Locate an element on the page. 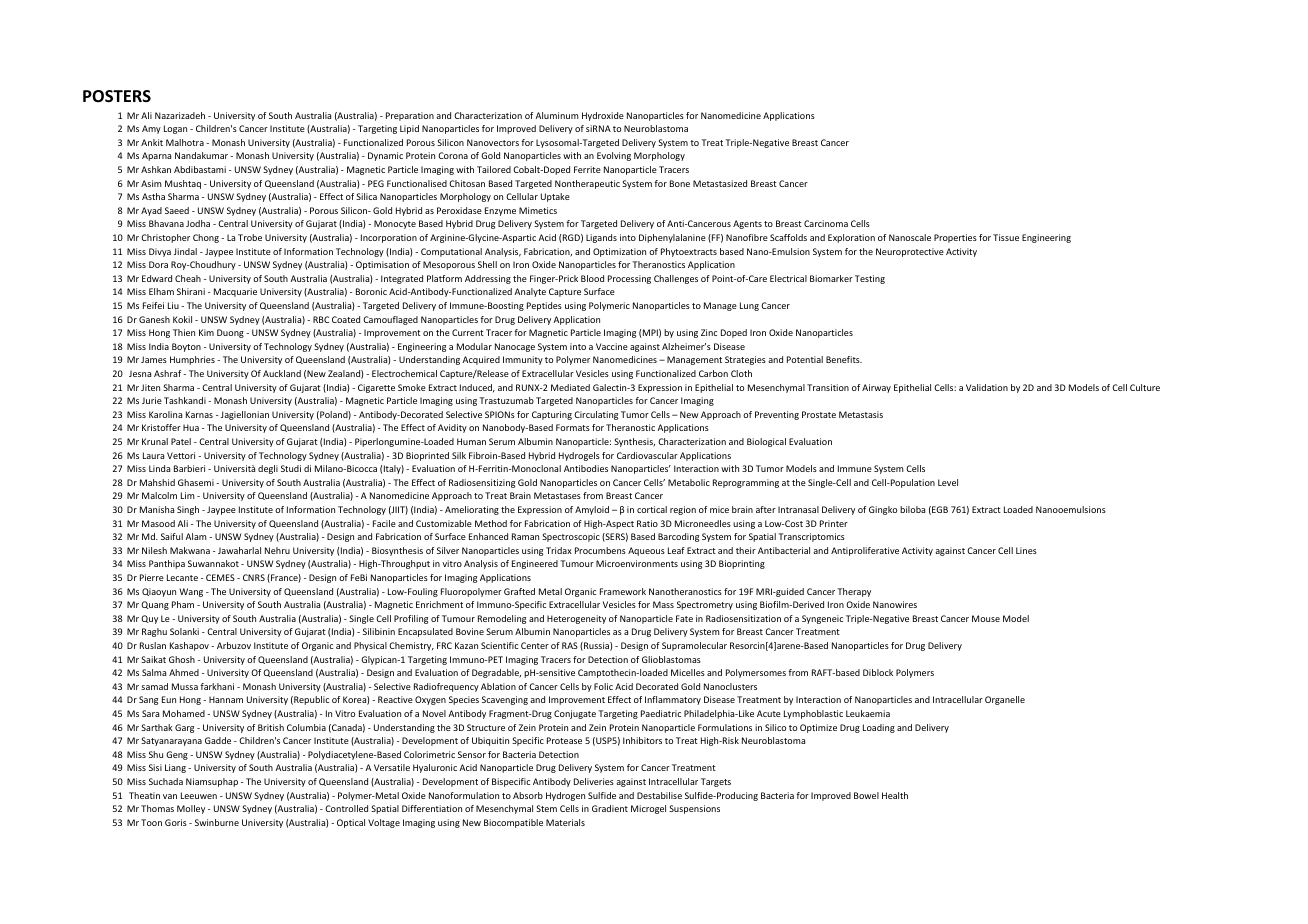 This page has width=1308, height=924. Logan is located at coordinates (175, 129).
